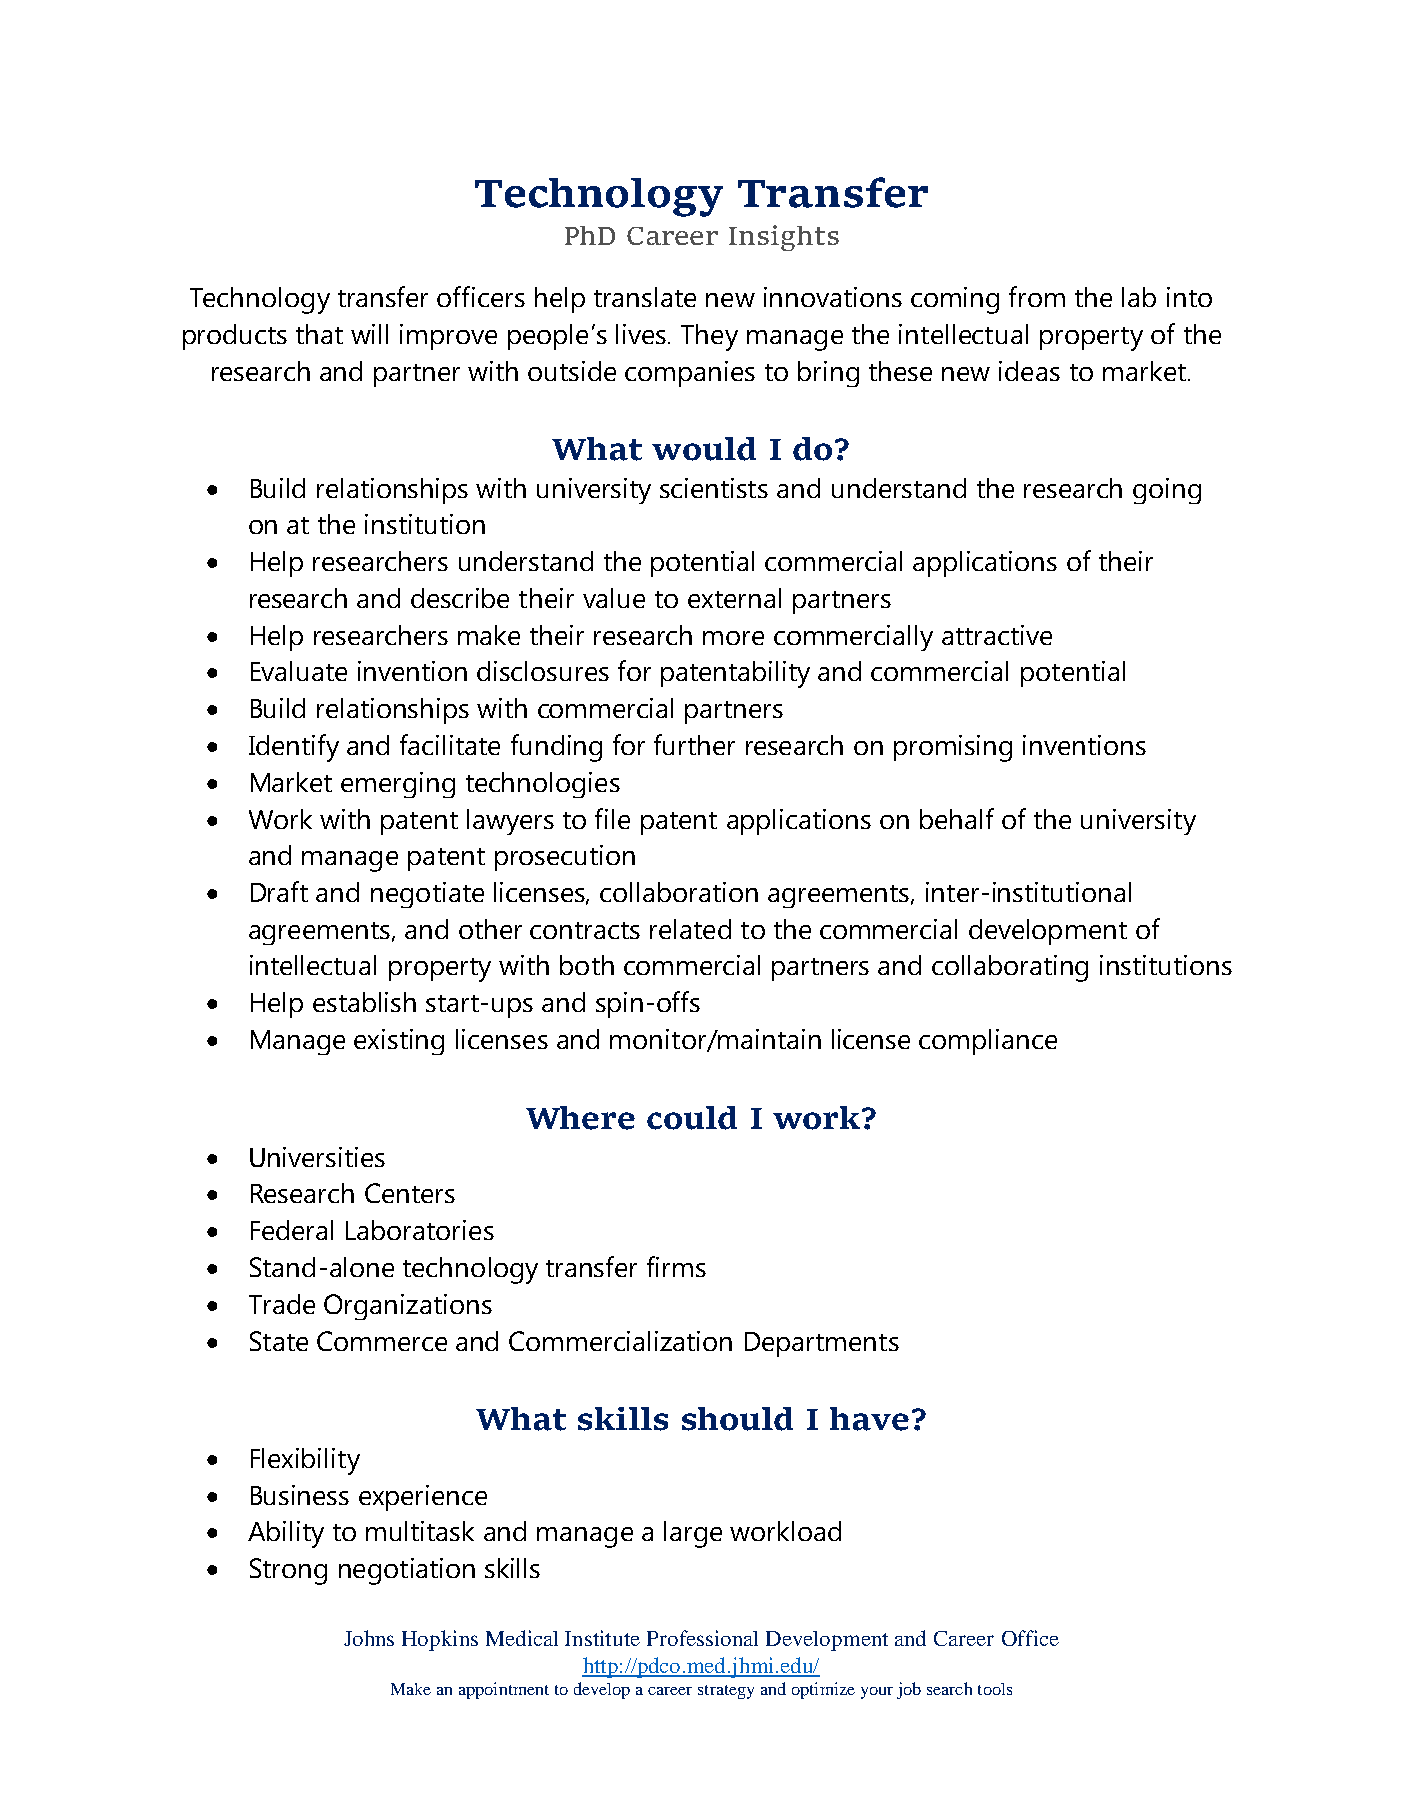 The height and width of the screenshot is (1816, 1403). Describe the element at coordinates (690, 929) in the screenshot. I see `related` at that location.
